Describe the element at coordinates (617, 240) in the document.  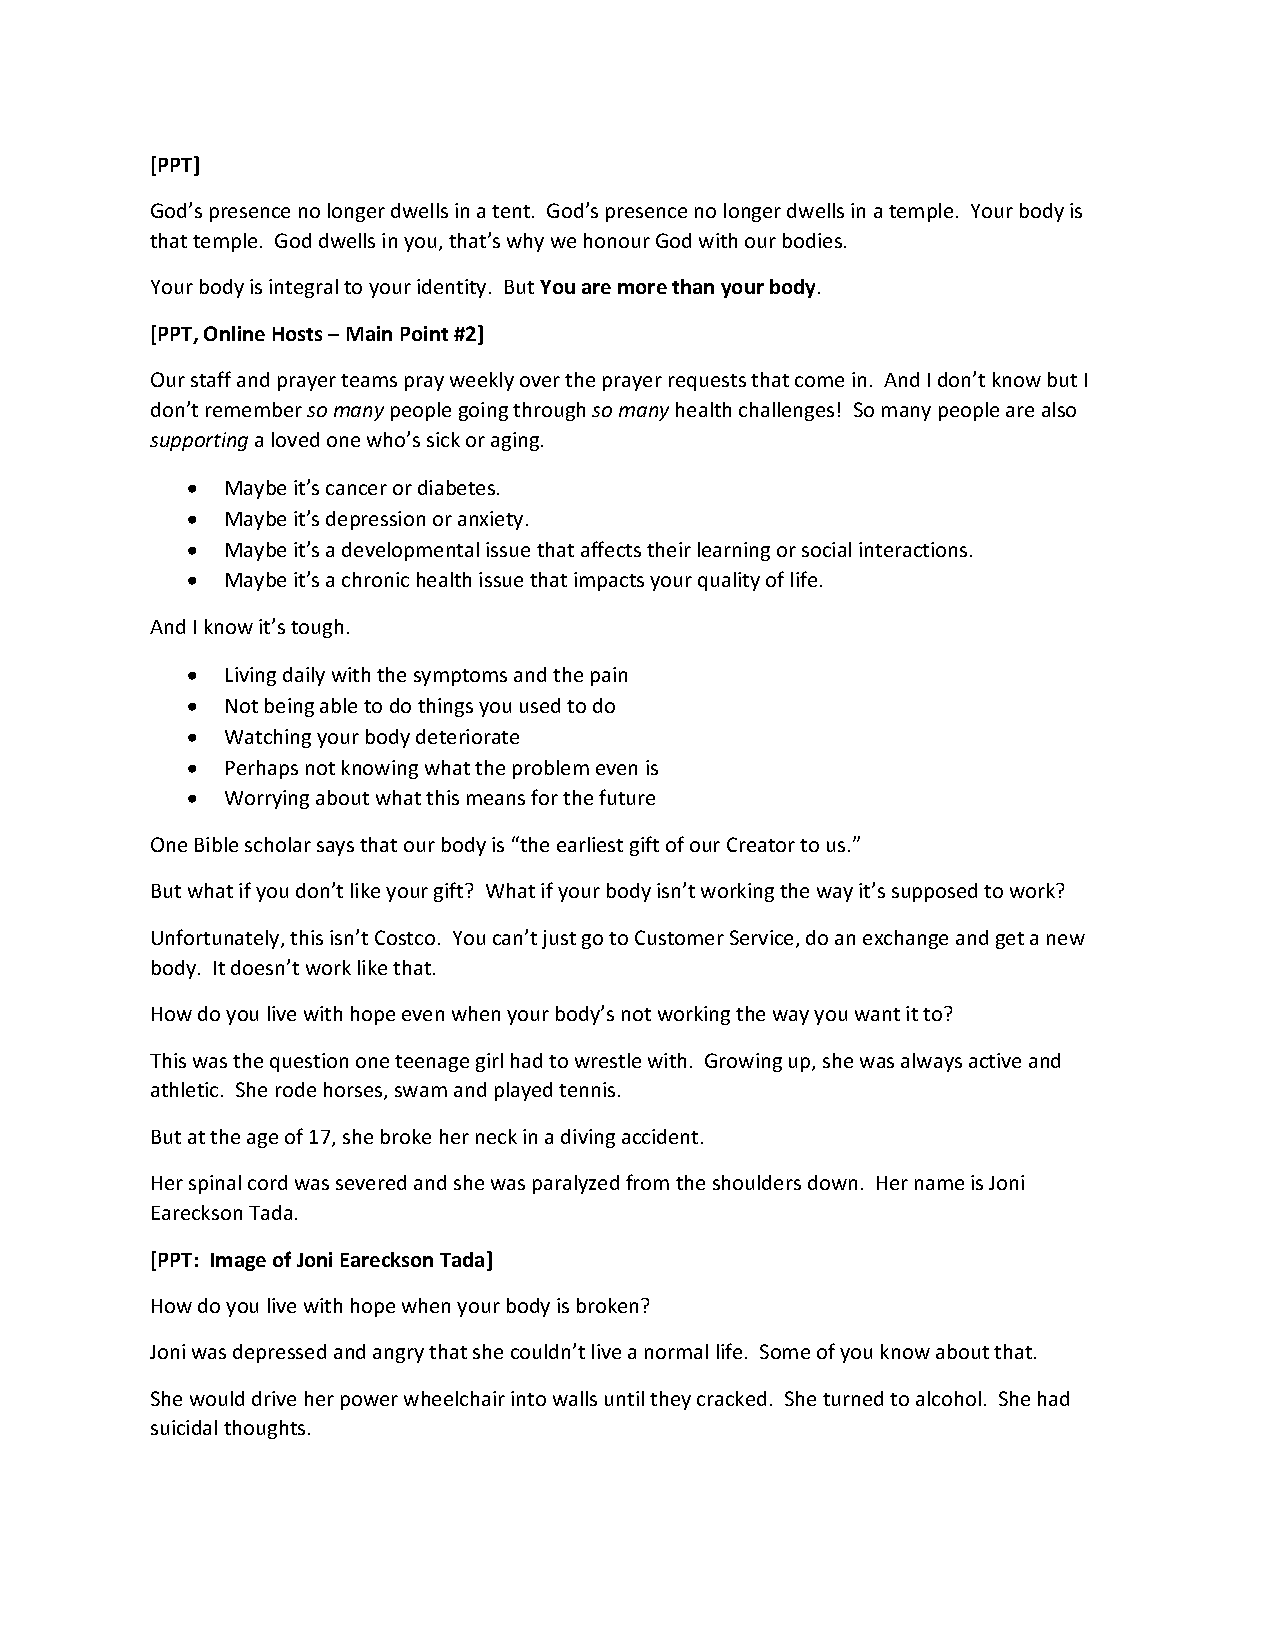
I see `honour` at that location.
